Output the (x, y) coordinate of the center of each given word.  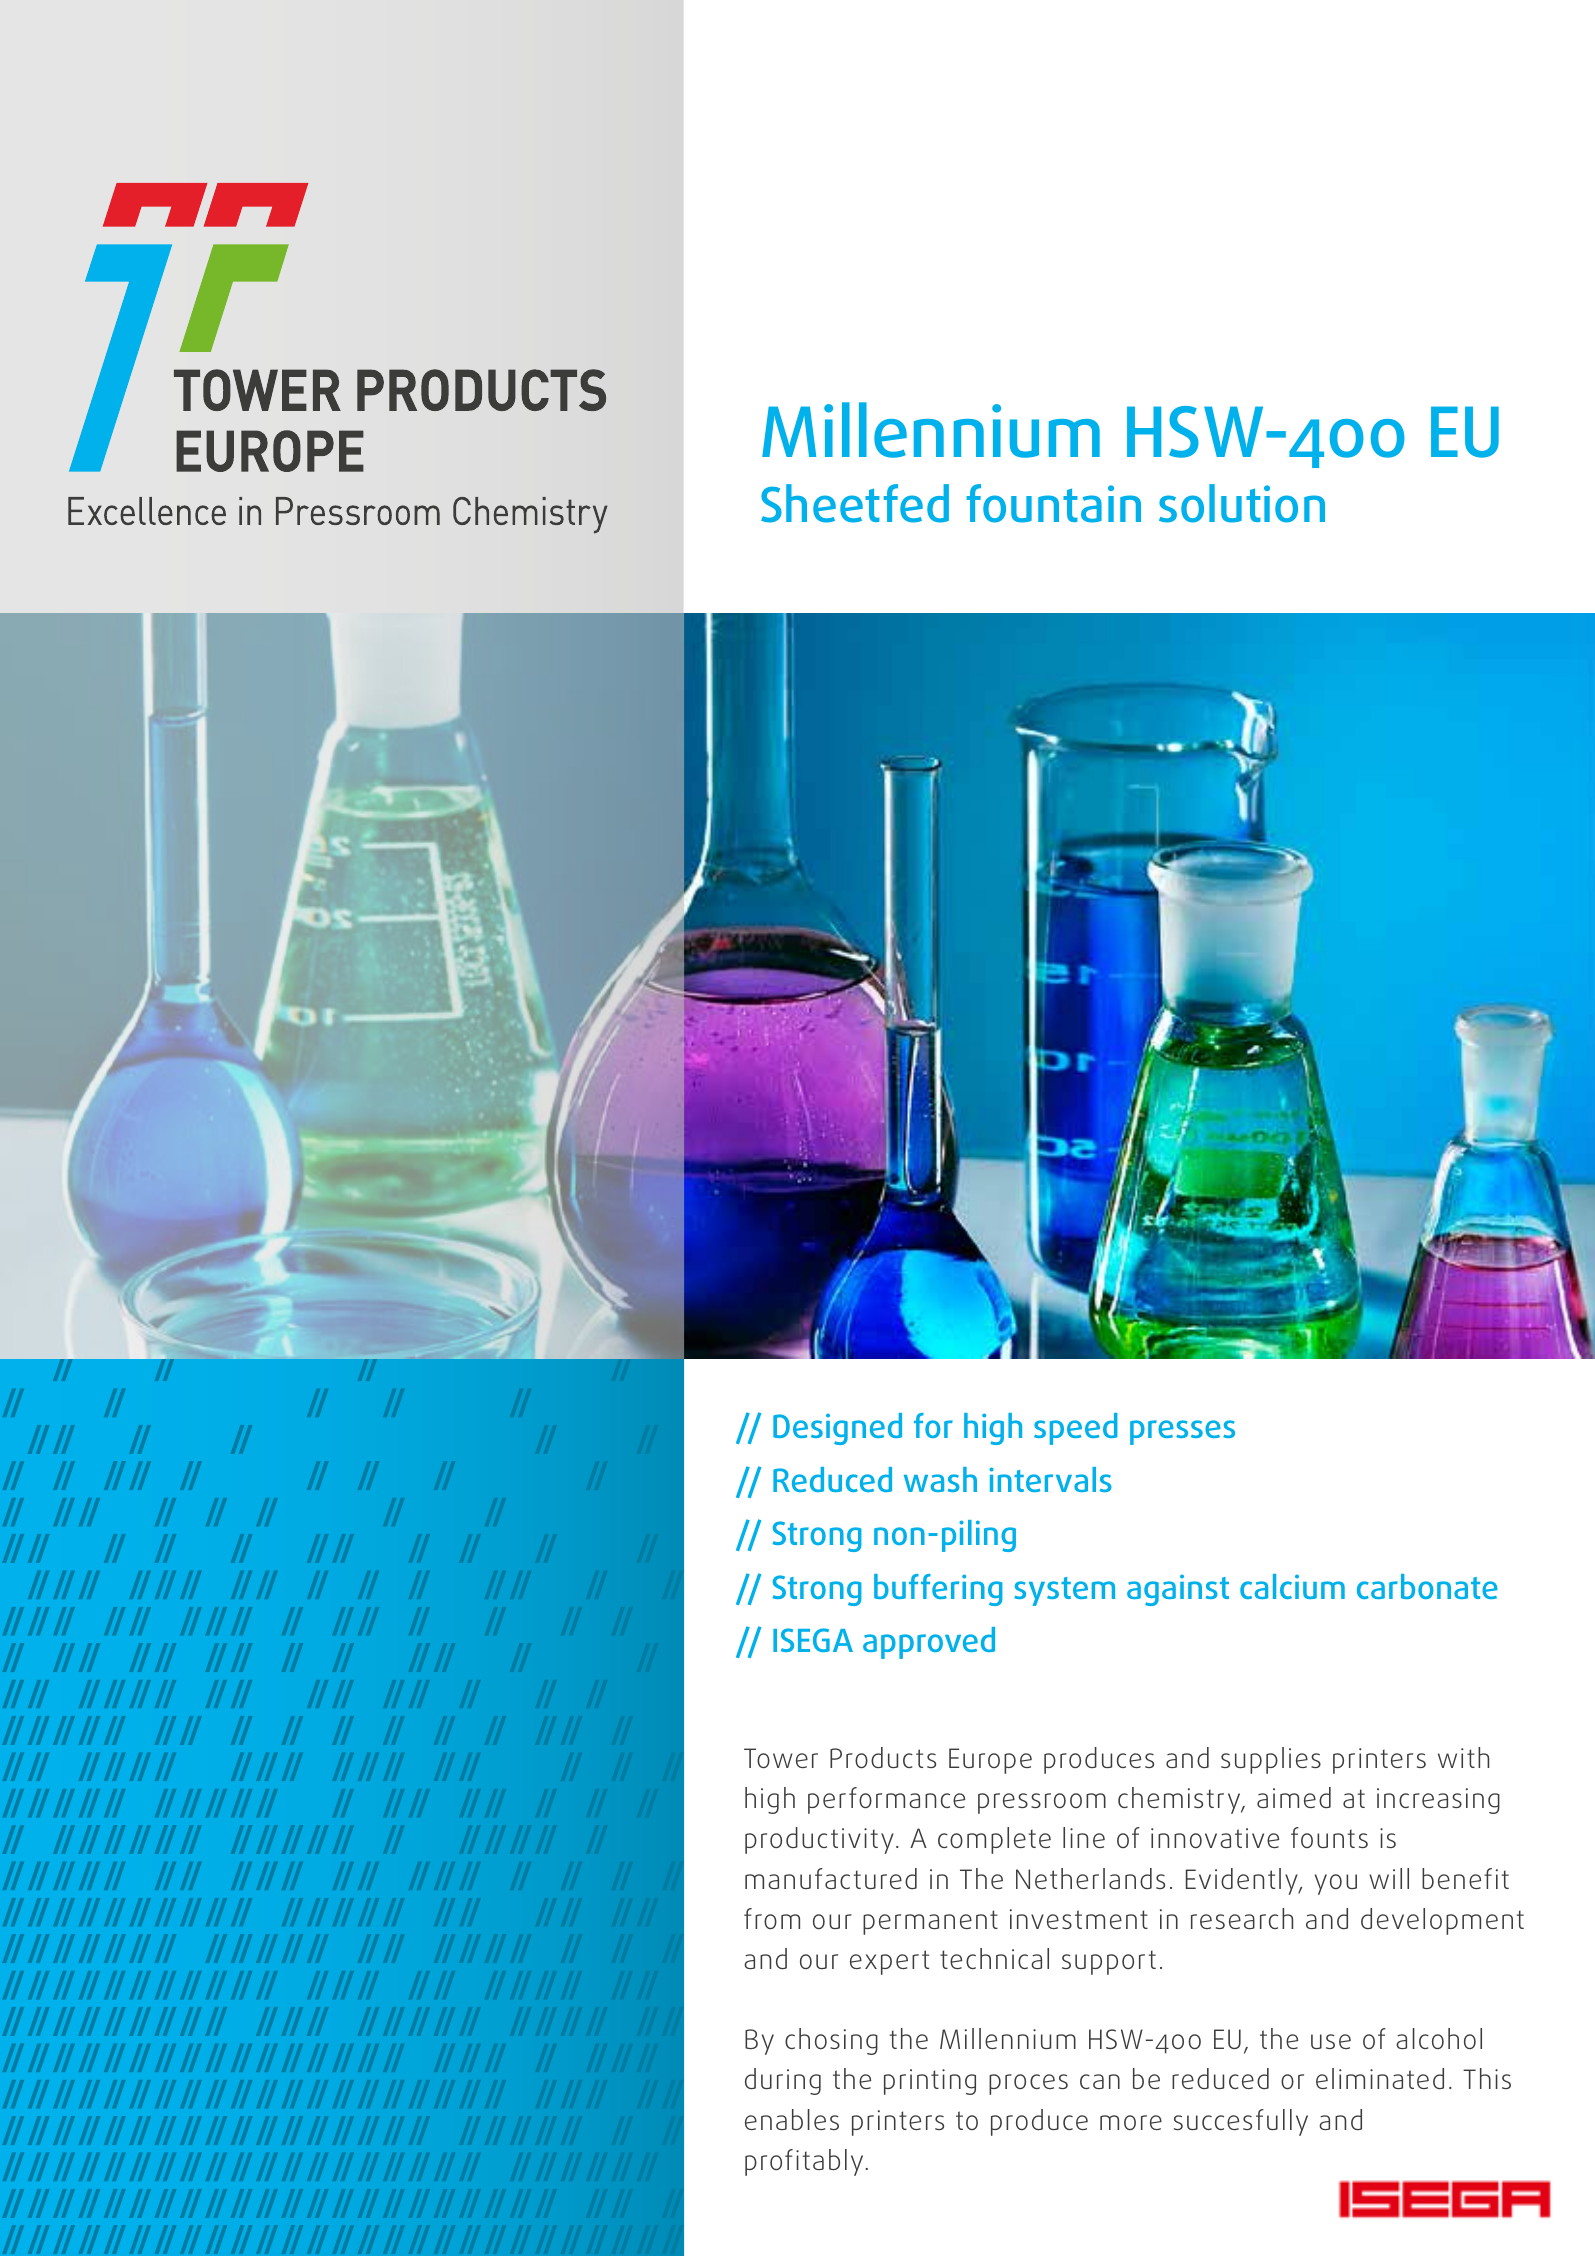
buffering (938, 1590)
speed (1076, 1429)
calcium (1292, 1586)
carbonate (1427, 1586)
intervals (1050, 1479)
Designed (837, 1429)
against (1178, 1590)
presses (1182, 1432)
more (1131, 2122)
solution (1242, 503)
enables (792, 2119)
